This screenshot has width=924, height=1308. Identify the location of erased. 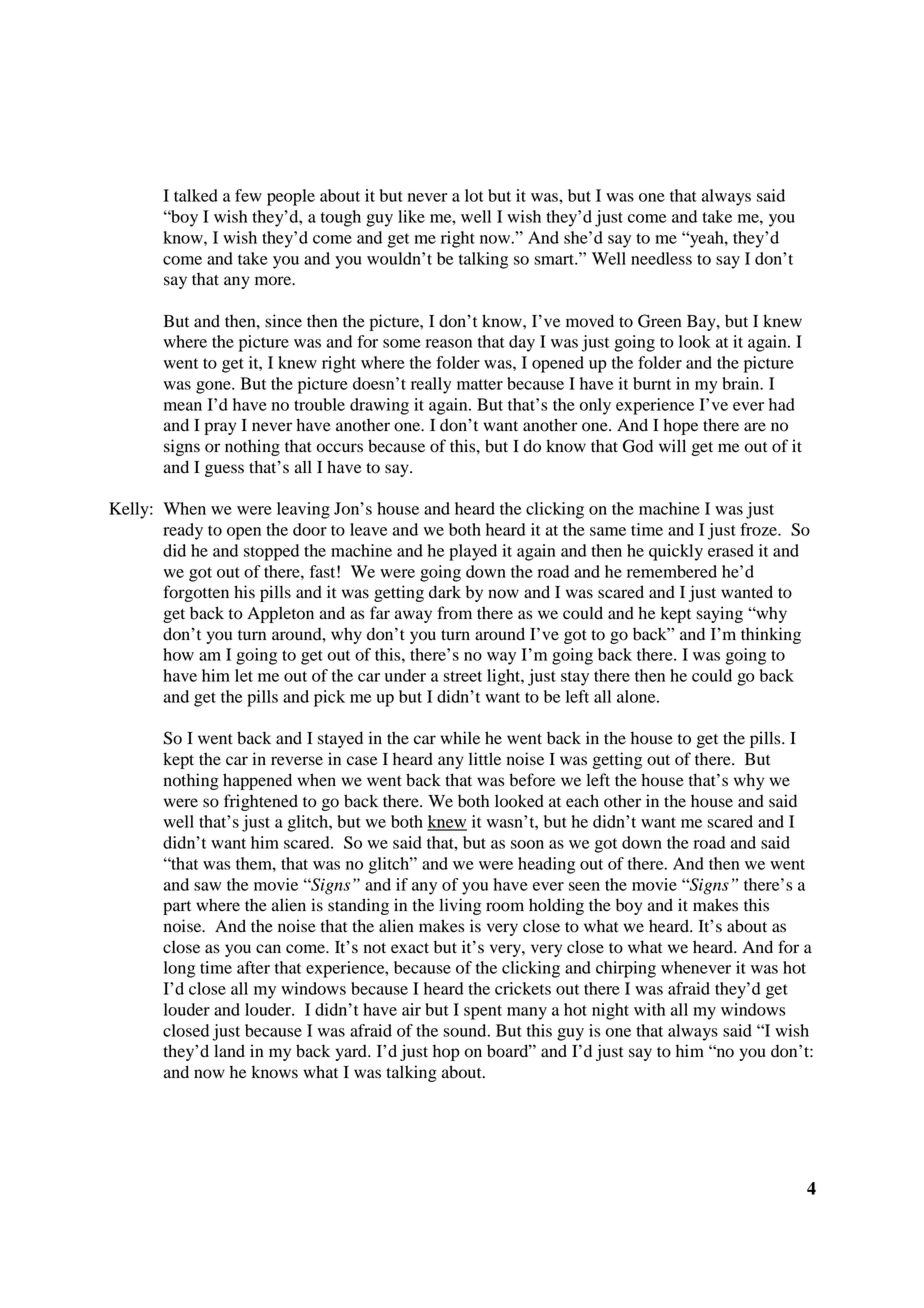
(731, 550).
